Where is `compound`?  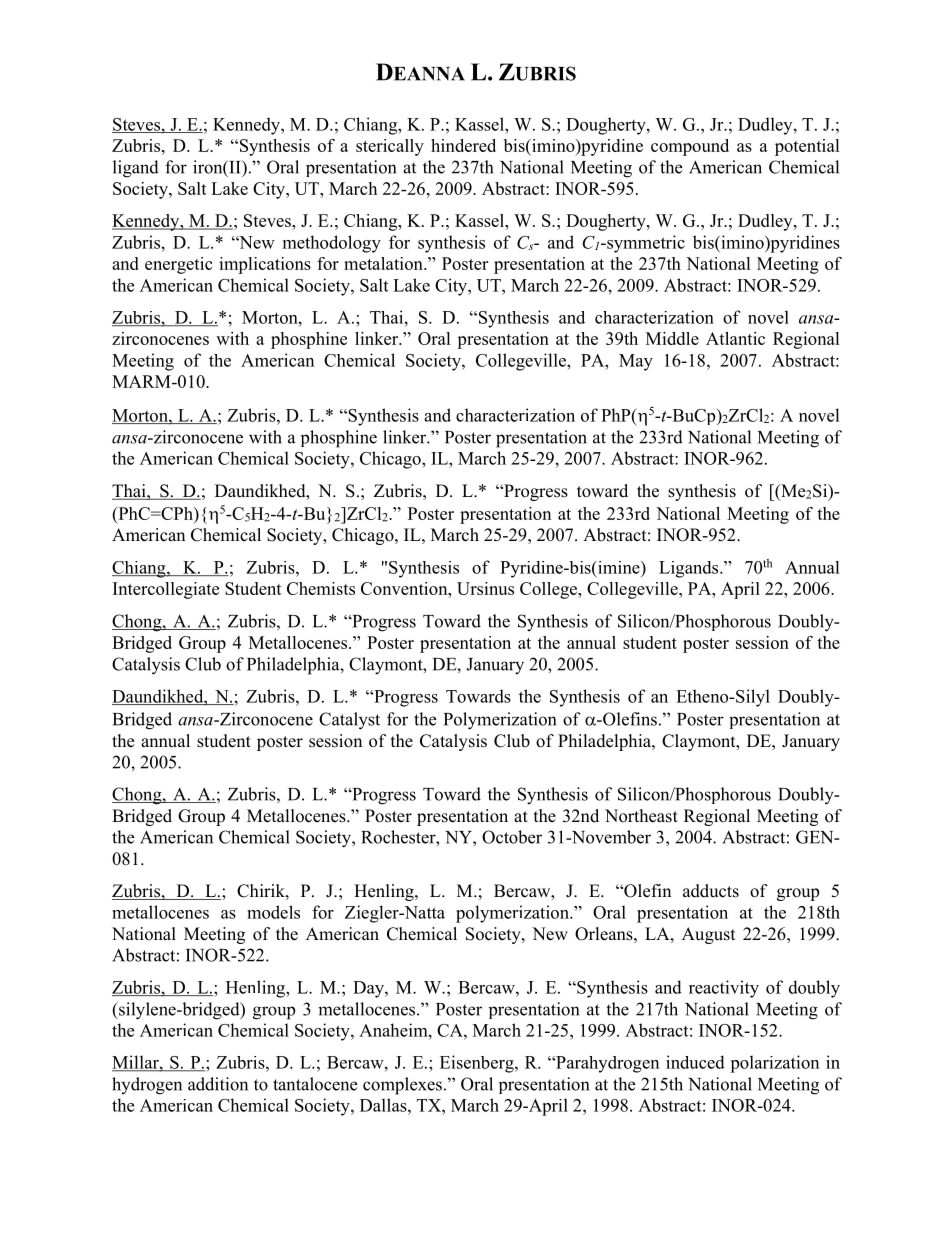
compound is located at coordinates (690, 147).
